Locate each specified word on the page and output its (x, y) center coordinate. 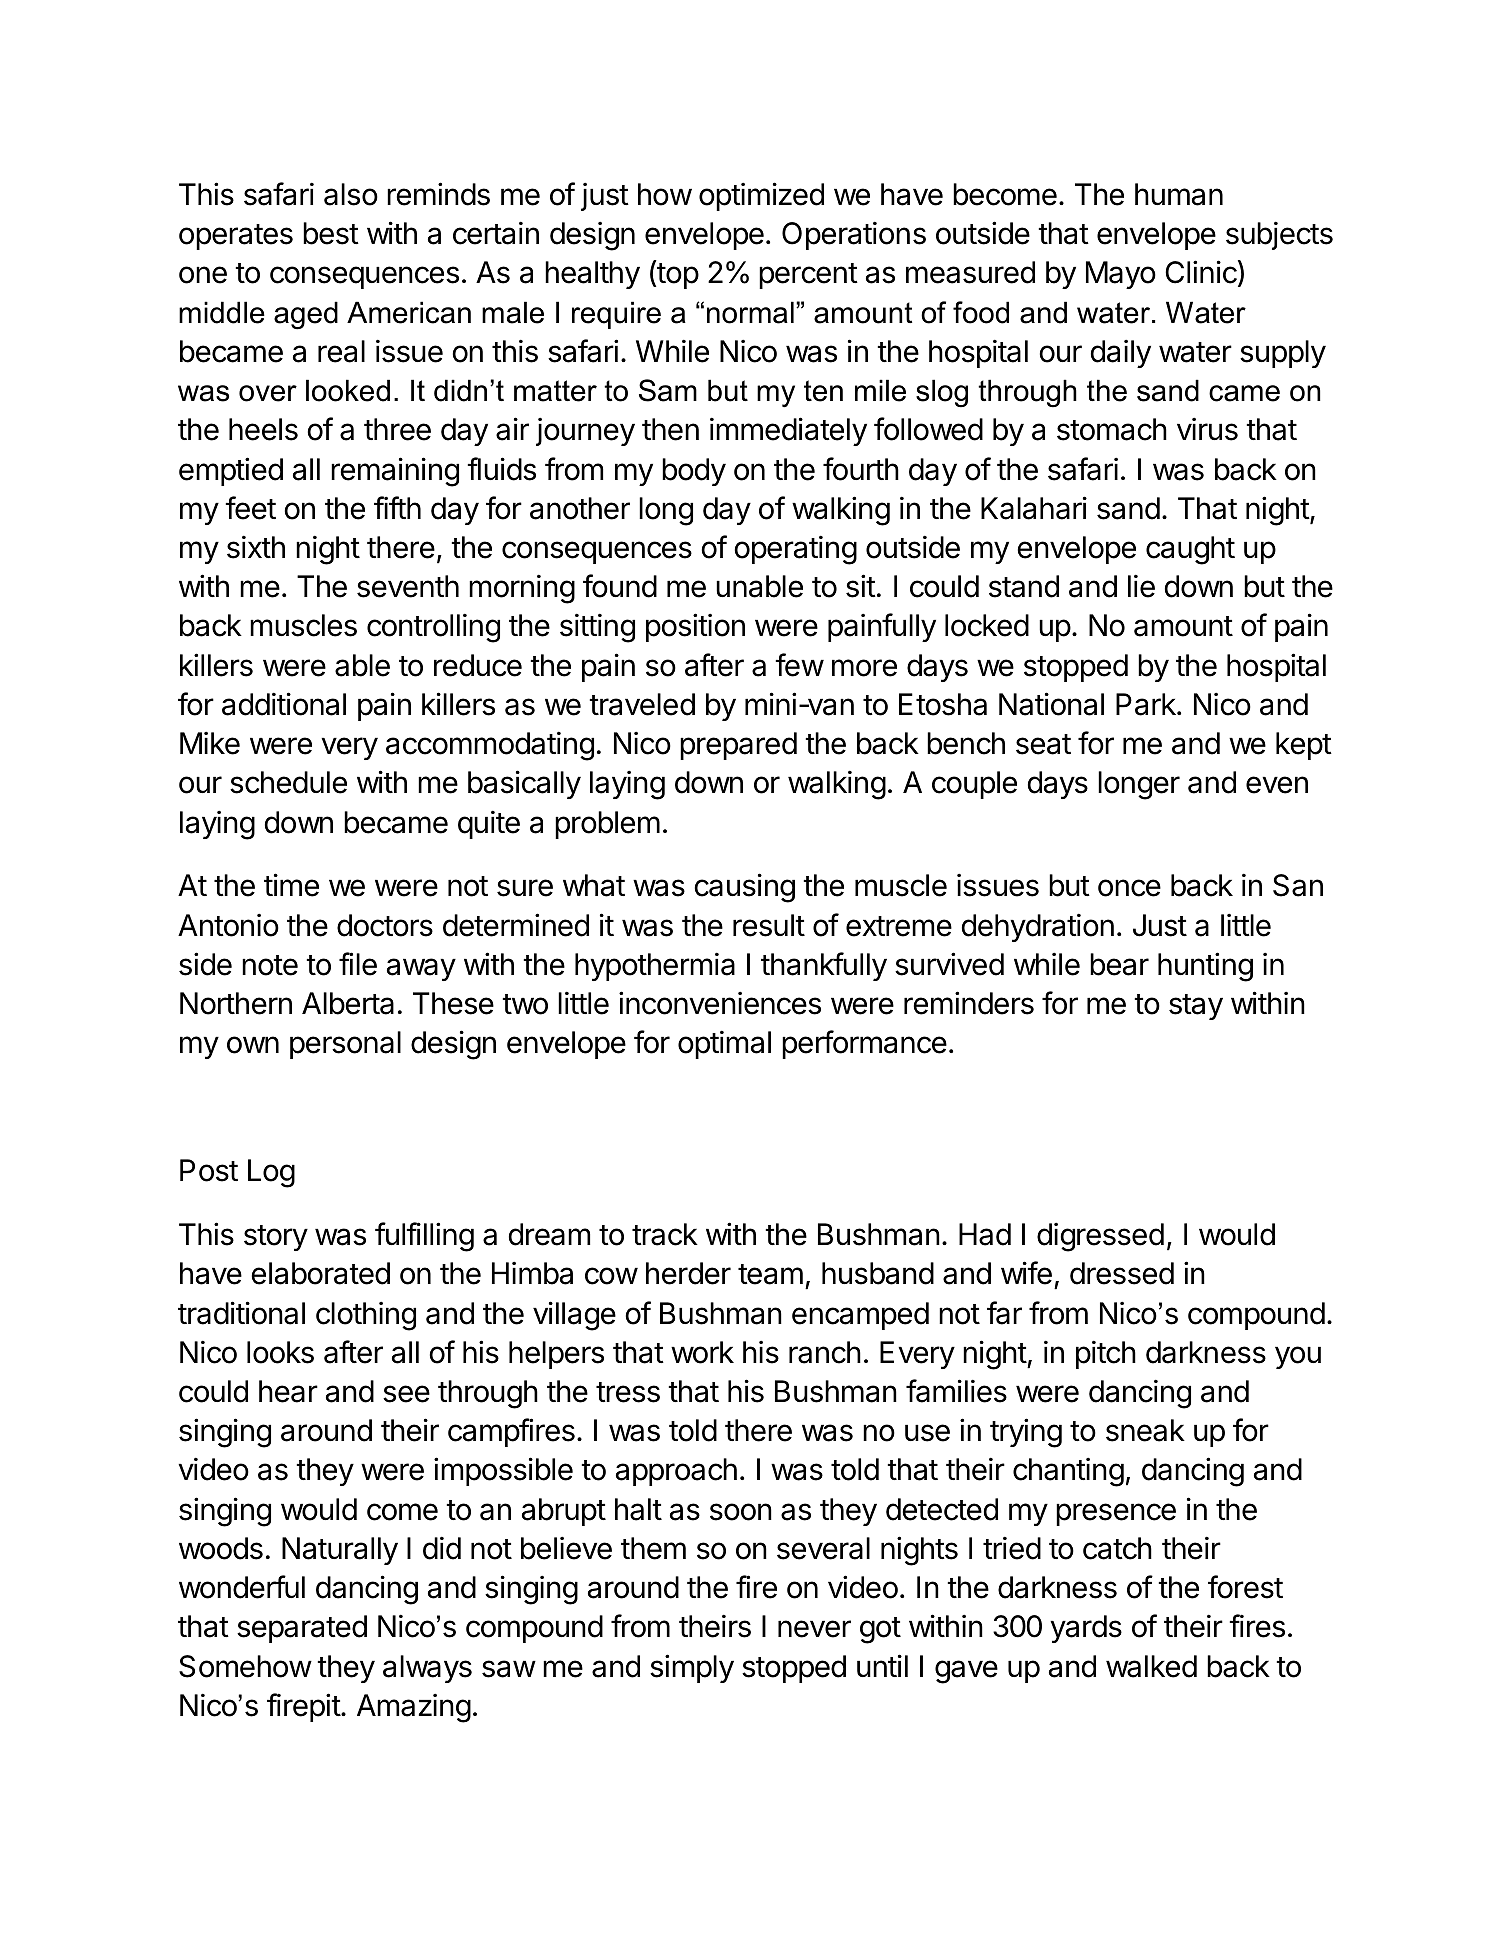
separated (302, 1629)
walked (1151, 1666)
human (1179, 194)
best (331, 233)
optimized (761, 196)
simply (692, 1668)
